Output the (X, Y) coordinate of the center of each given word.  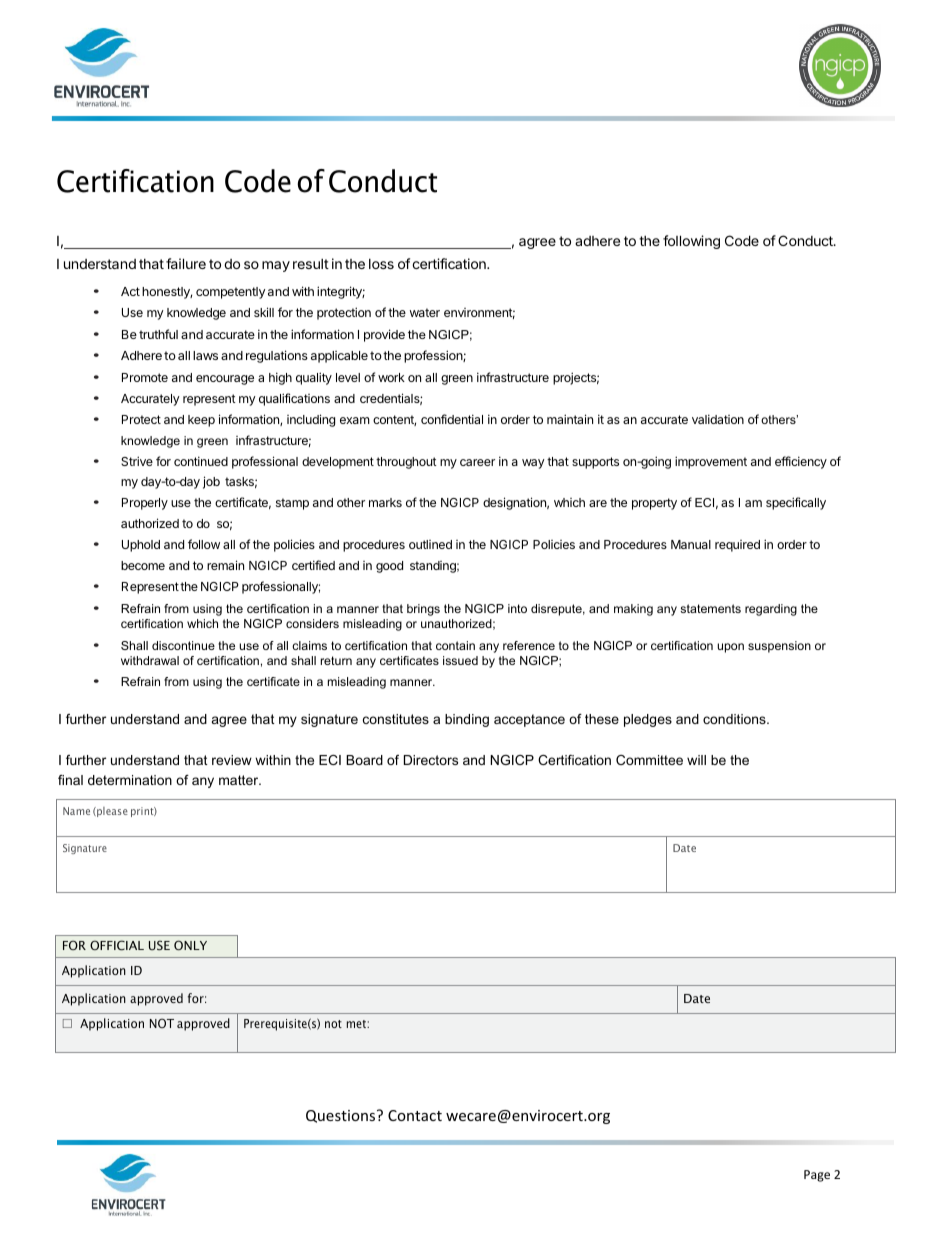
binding (467, 720)
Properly (145, 504)
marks (385, 502)
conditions (735, 719)
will (696, 760)
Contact (415, 1115)
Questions (342, 1116)
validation (718, 419)
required (737, 546)
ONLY (190, 945)
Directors (431, 760)
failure (186, 263)
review (232, 760)
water (425, 312)
